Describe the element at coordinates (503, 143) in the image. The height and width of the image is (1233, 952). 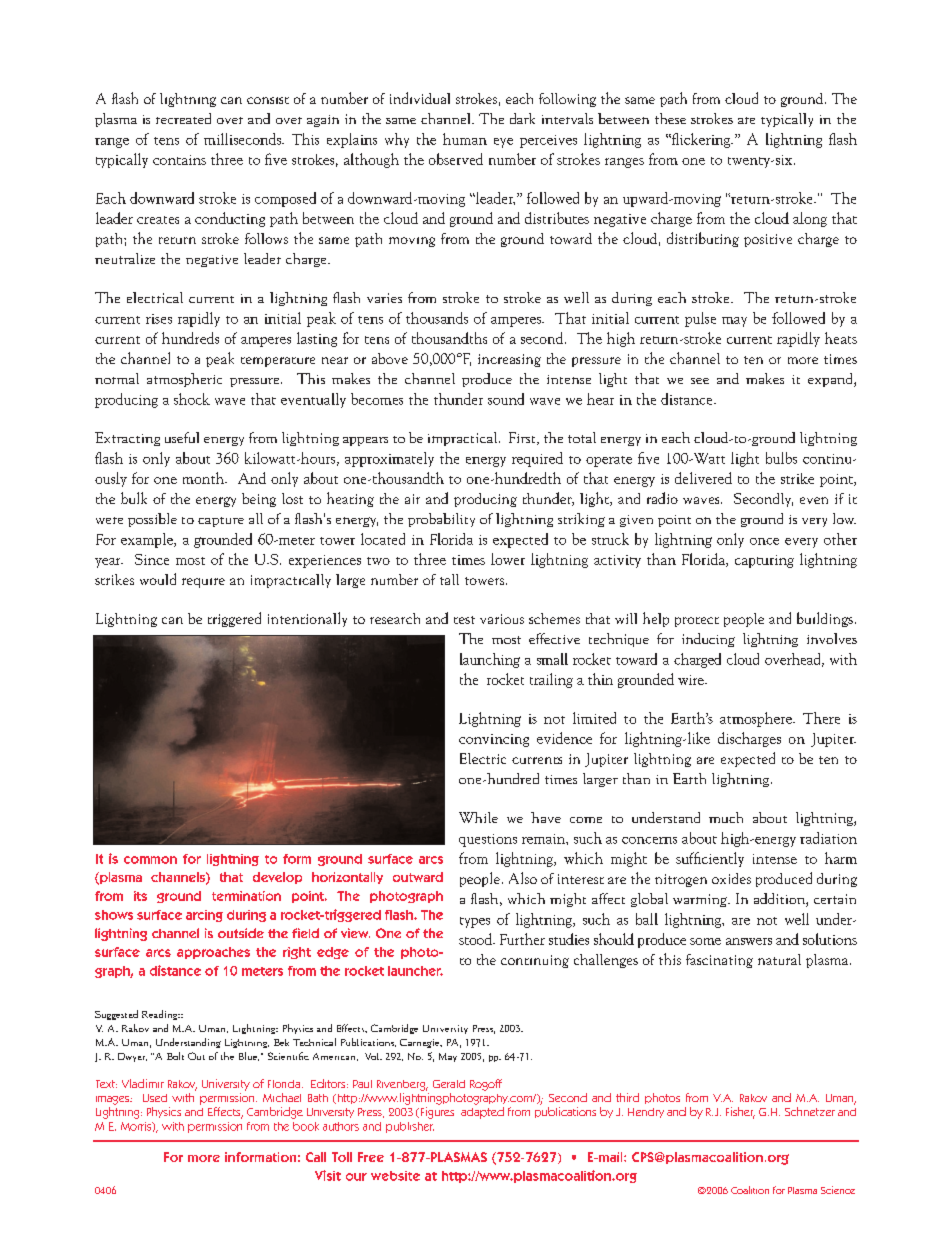
I see `eye` at that location.
